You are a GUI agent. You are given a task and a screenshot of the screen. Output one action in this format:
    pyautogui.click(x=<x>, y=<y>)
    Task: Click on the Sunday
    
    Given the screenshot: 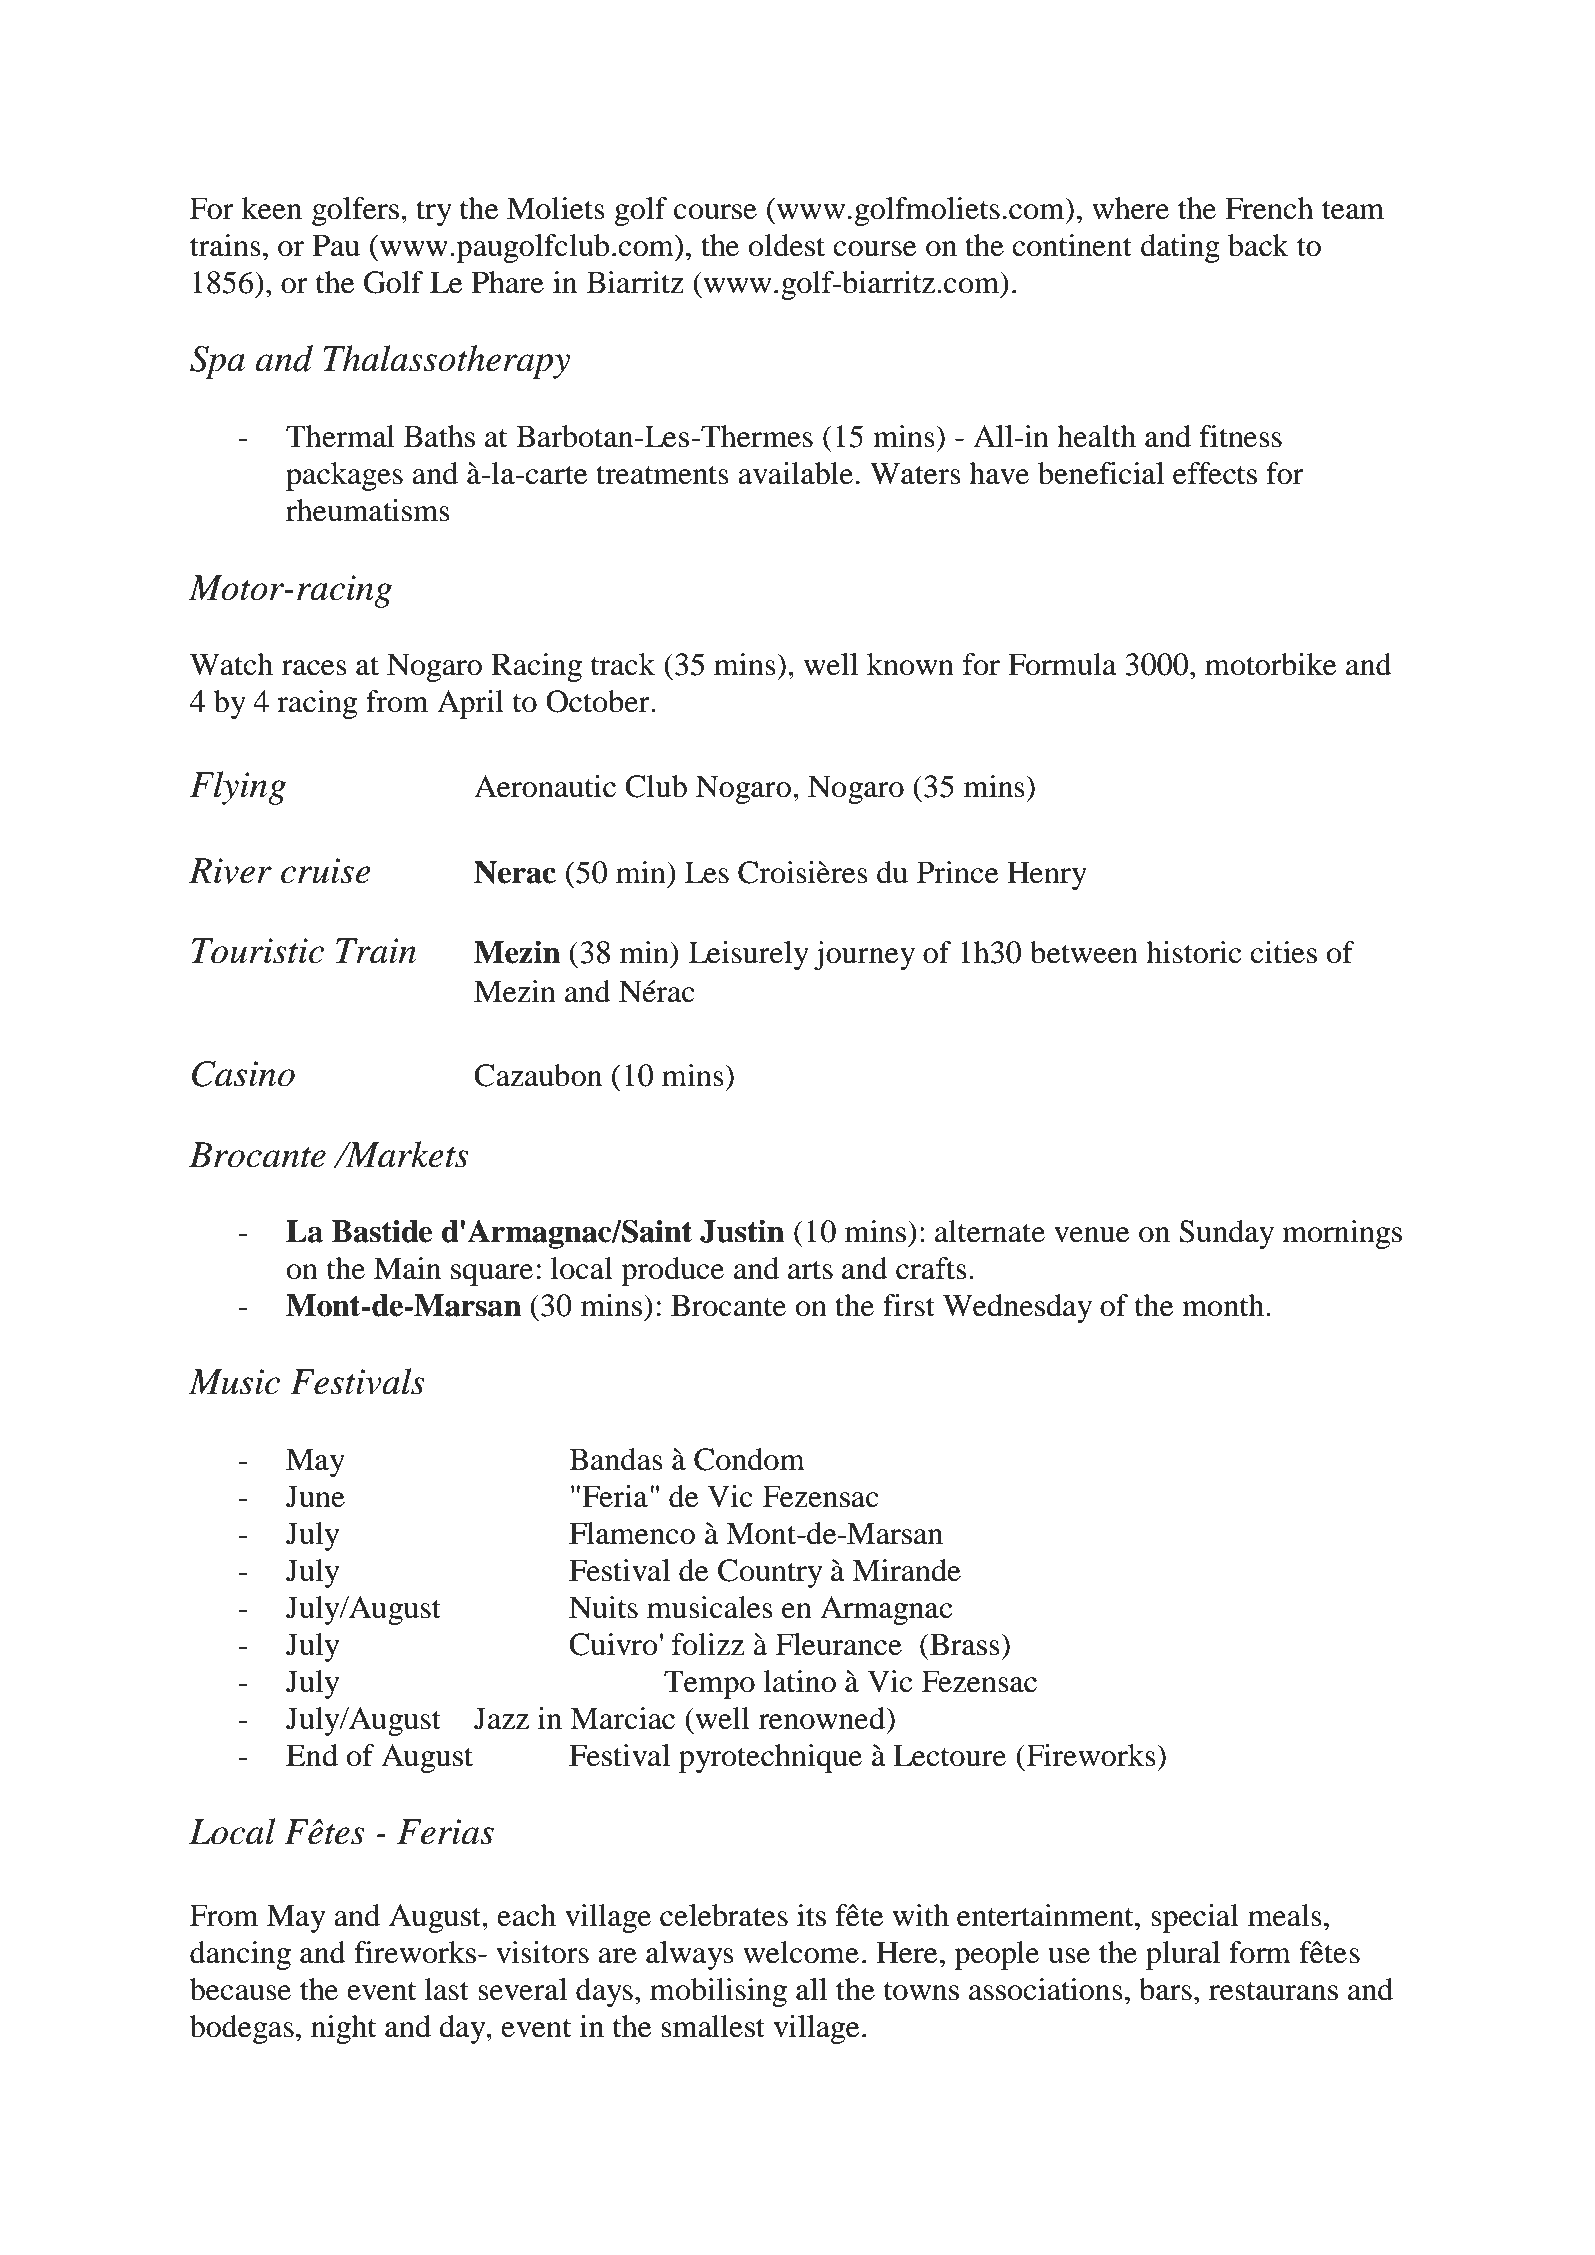 What is the action you would take?
    pyautogui.click(x=1226, y=1234)
